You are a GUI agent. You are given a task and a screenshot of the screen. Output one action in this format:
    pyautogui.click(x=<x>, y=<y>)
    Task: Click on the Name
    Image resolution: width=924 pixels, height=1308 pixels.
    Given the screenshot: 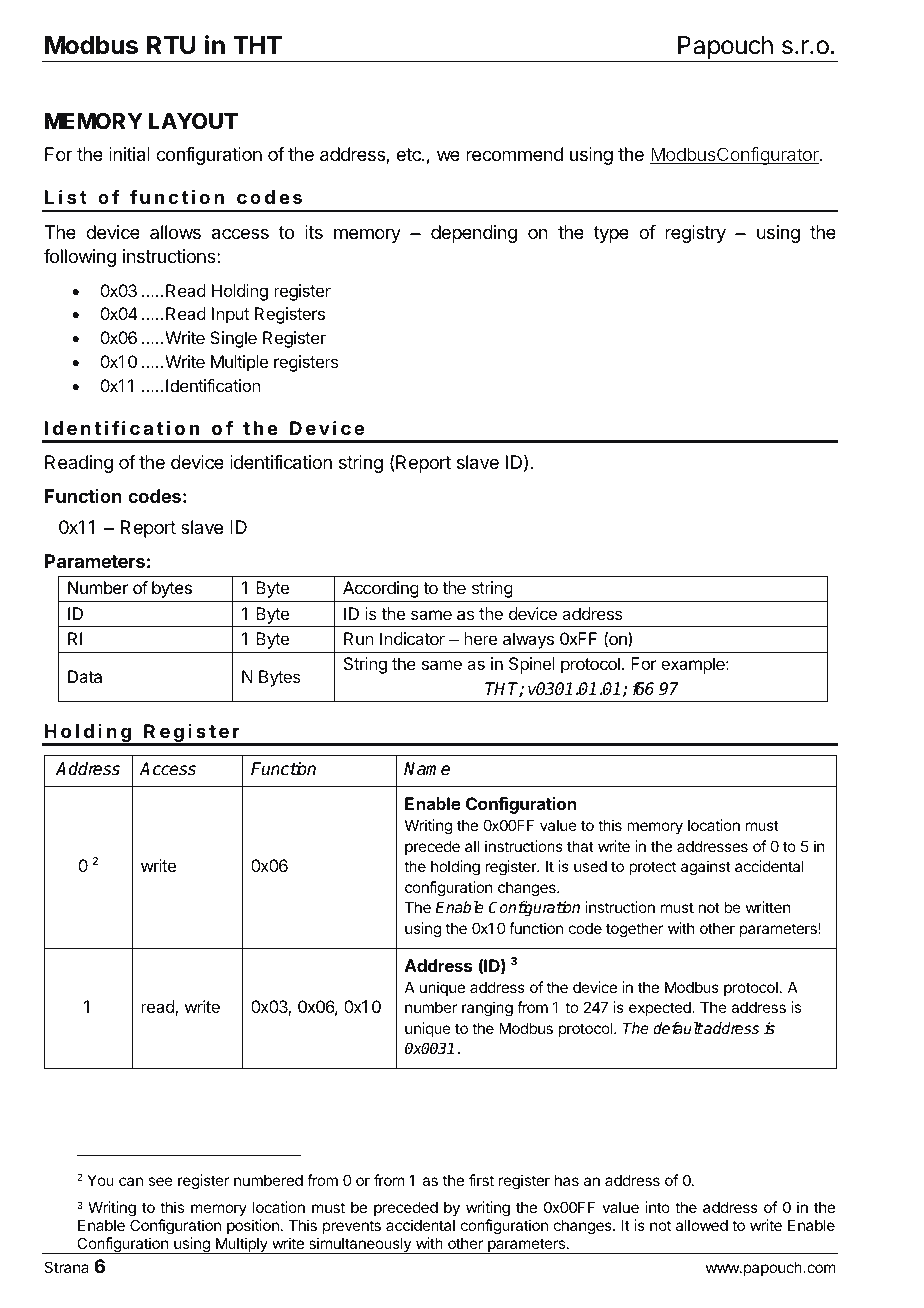 What is the action you would take?
    pyautogui.click(x=427, y=768)
